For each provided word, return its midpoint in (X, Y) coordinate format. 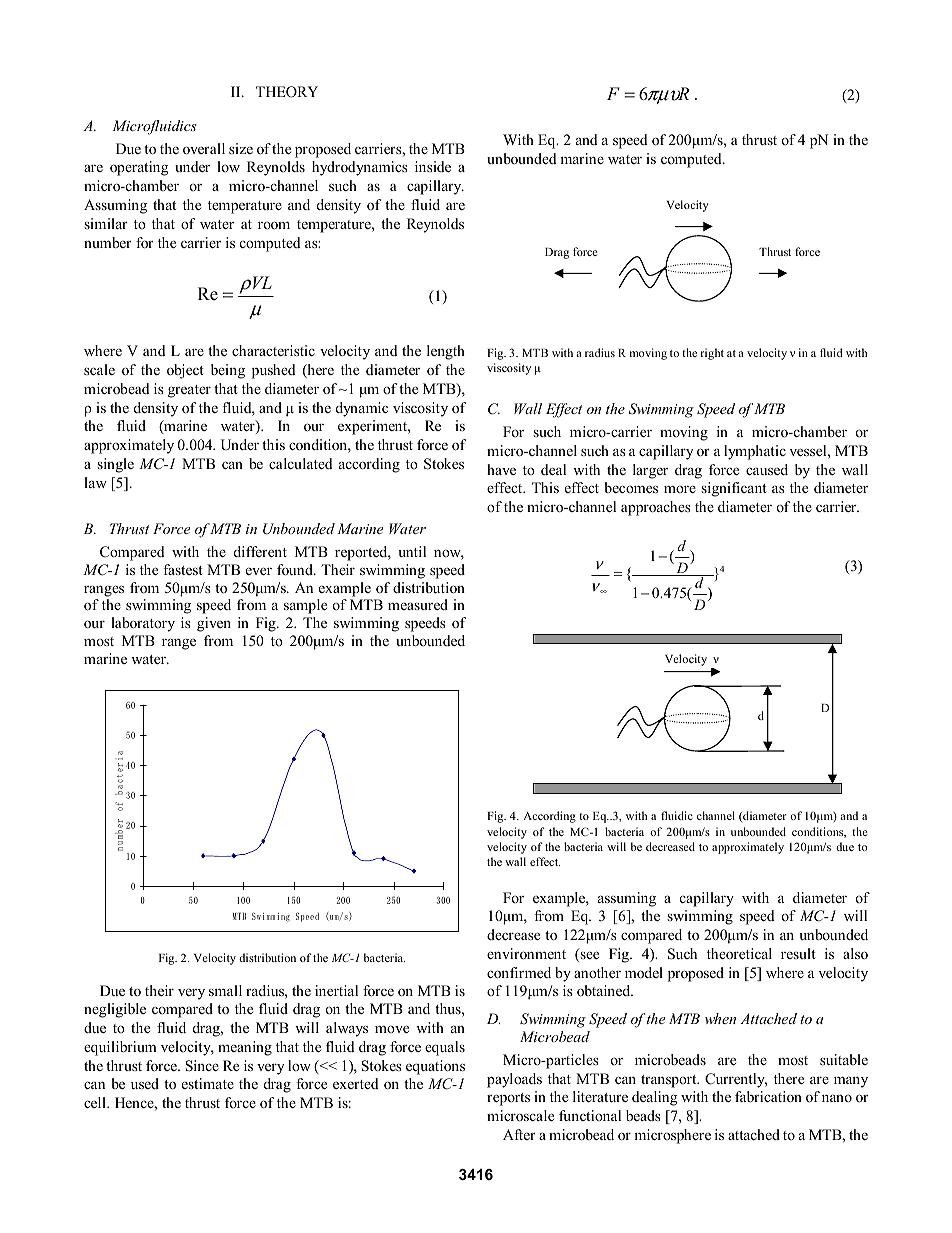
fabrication (768, 1096)
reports (508, 1099)
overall (204, 148)
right (712, 354)
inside (433, 166)
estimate (208, 1083)
